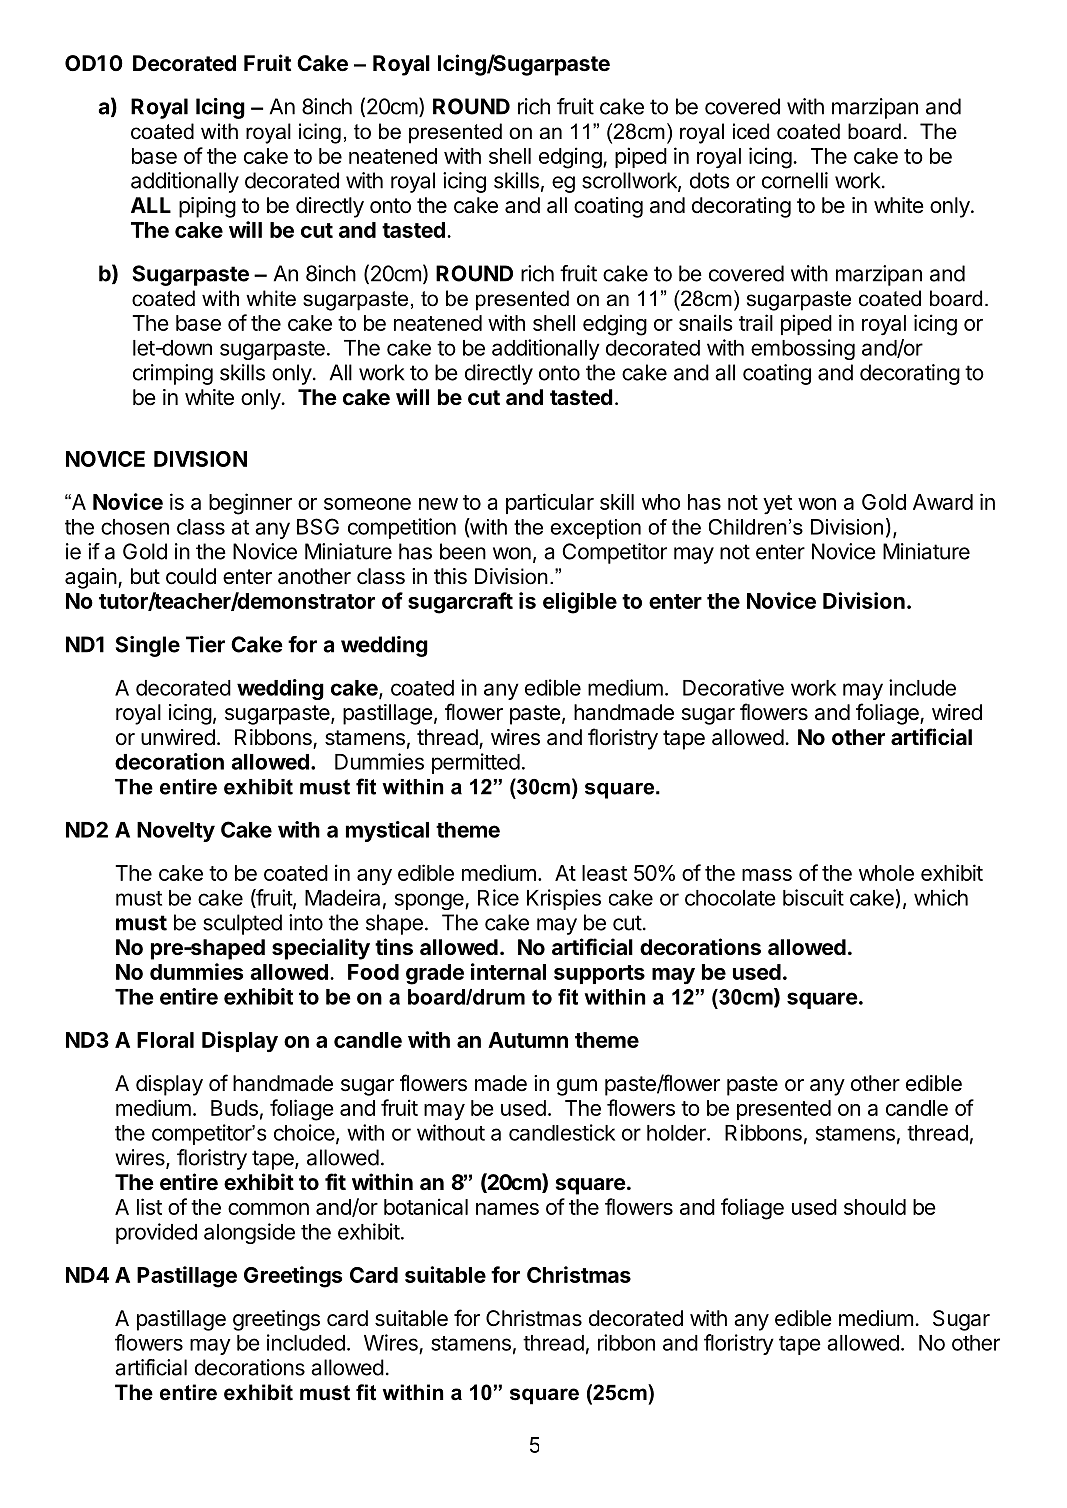  Describe the element at coordinates (250, 504) in the screenshot. I see `beginner` at that location.
